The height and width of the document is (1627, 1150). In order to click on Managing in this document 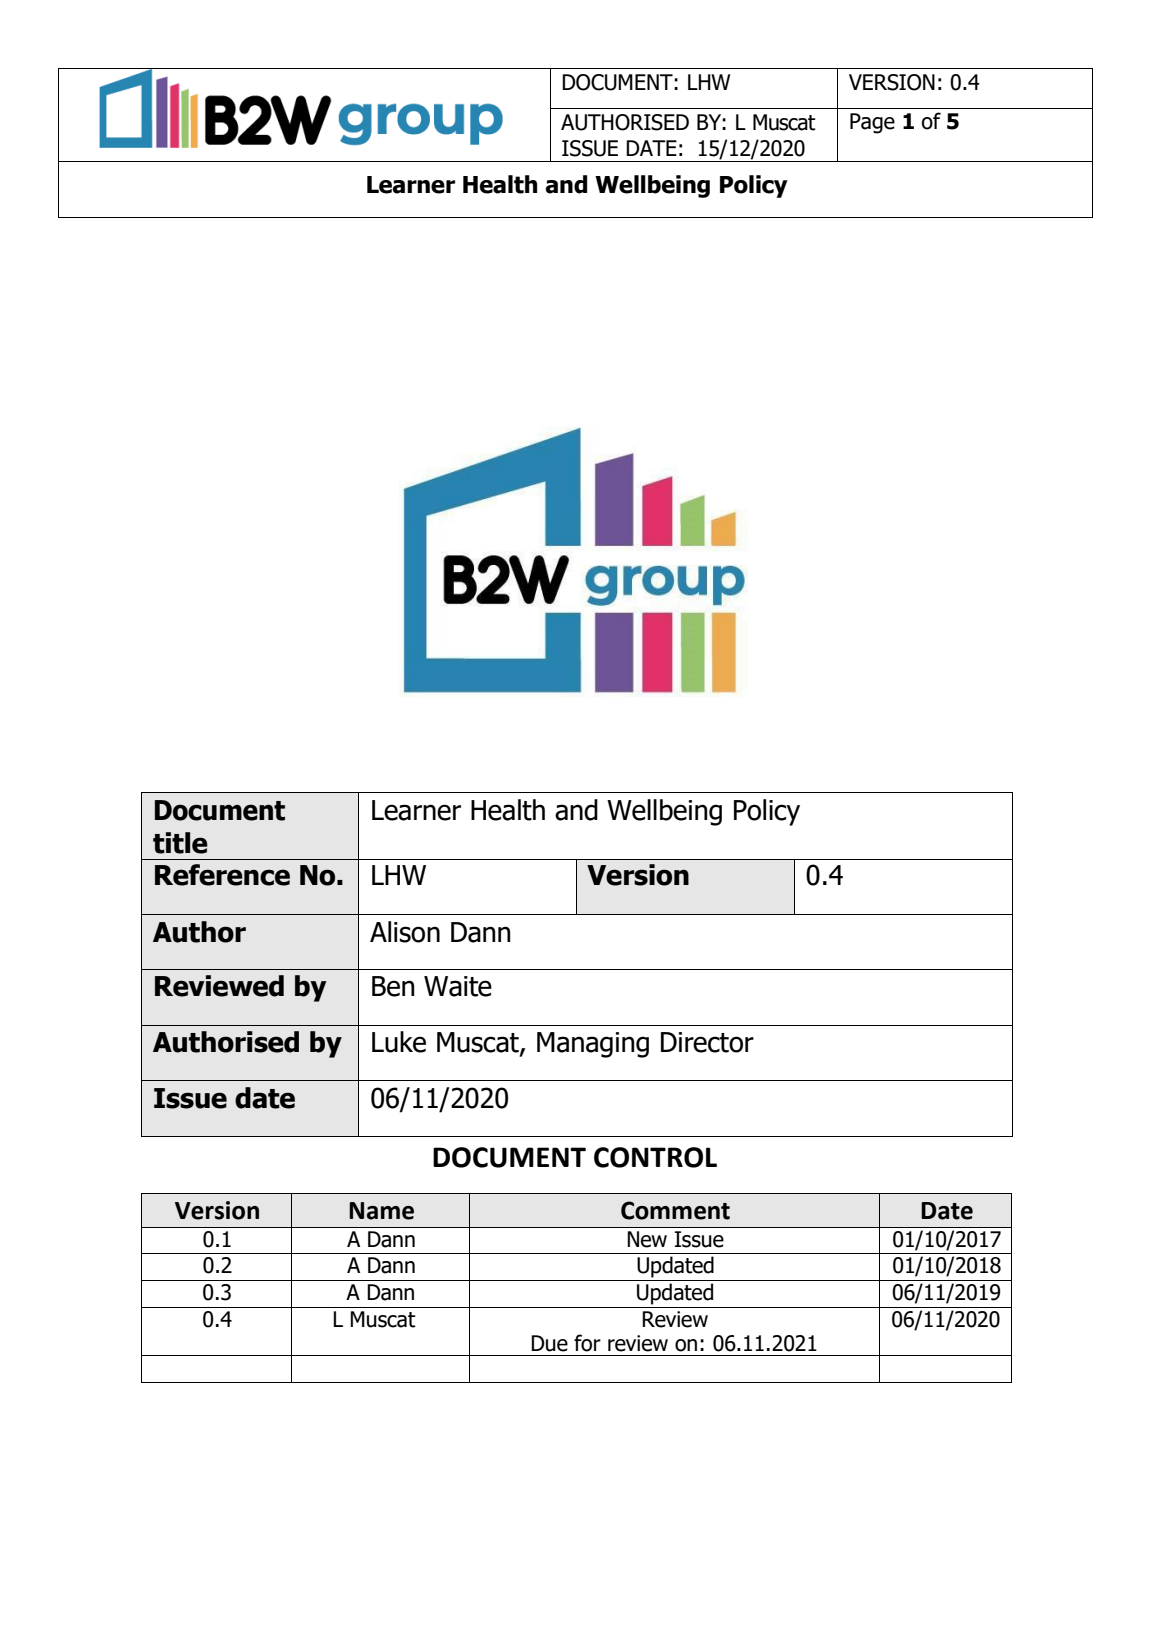, I will do `click(593, 1045)`.
